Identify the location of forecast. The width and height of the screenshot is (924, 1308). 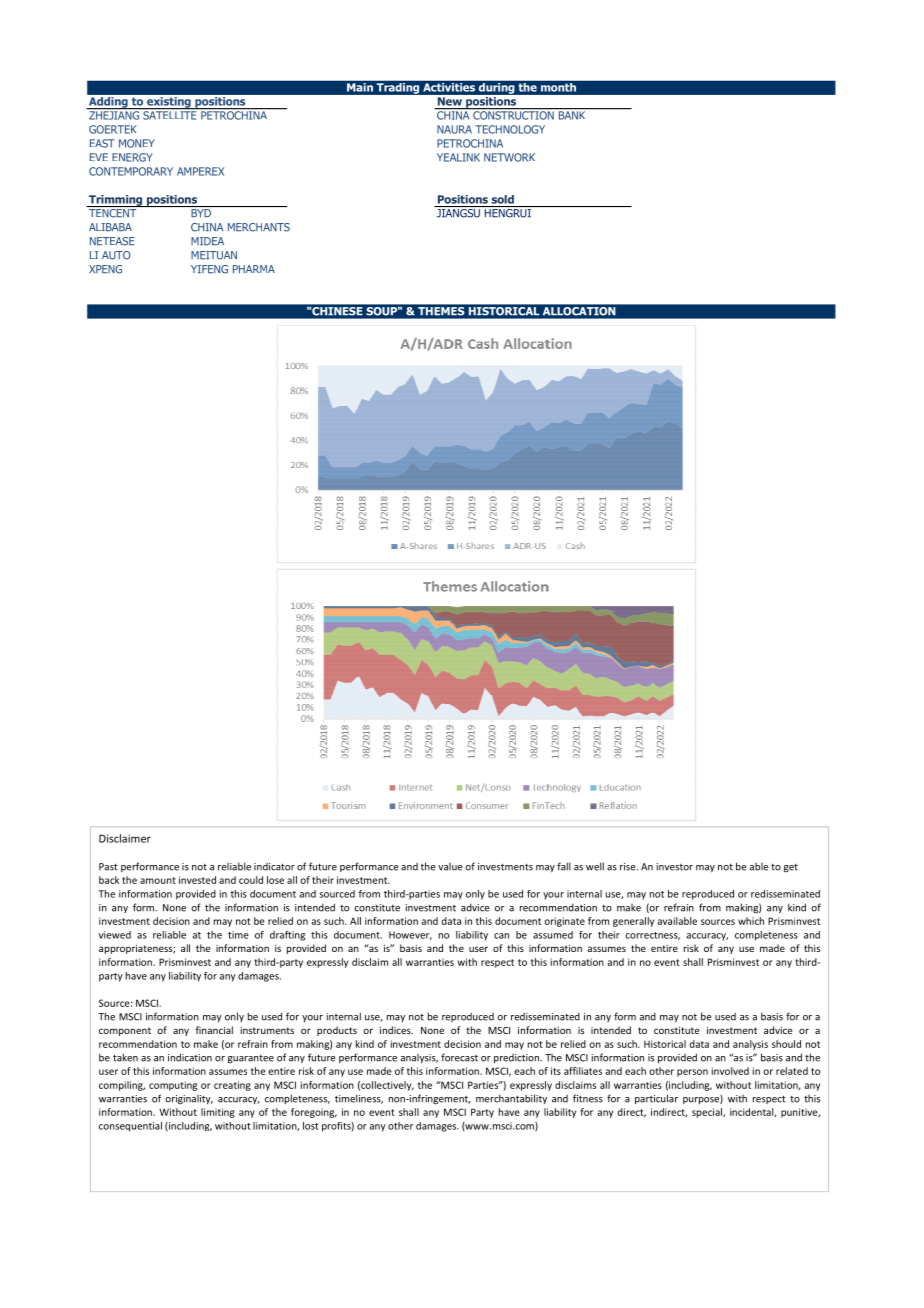
(459, 1057).
